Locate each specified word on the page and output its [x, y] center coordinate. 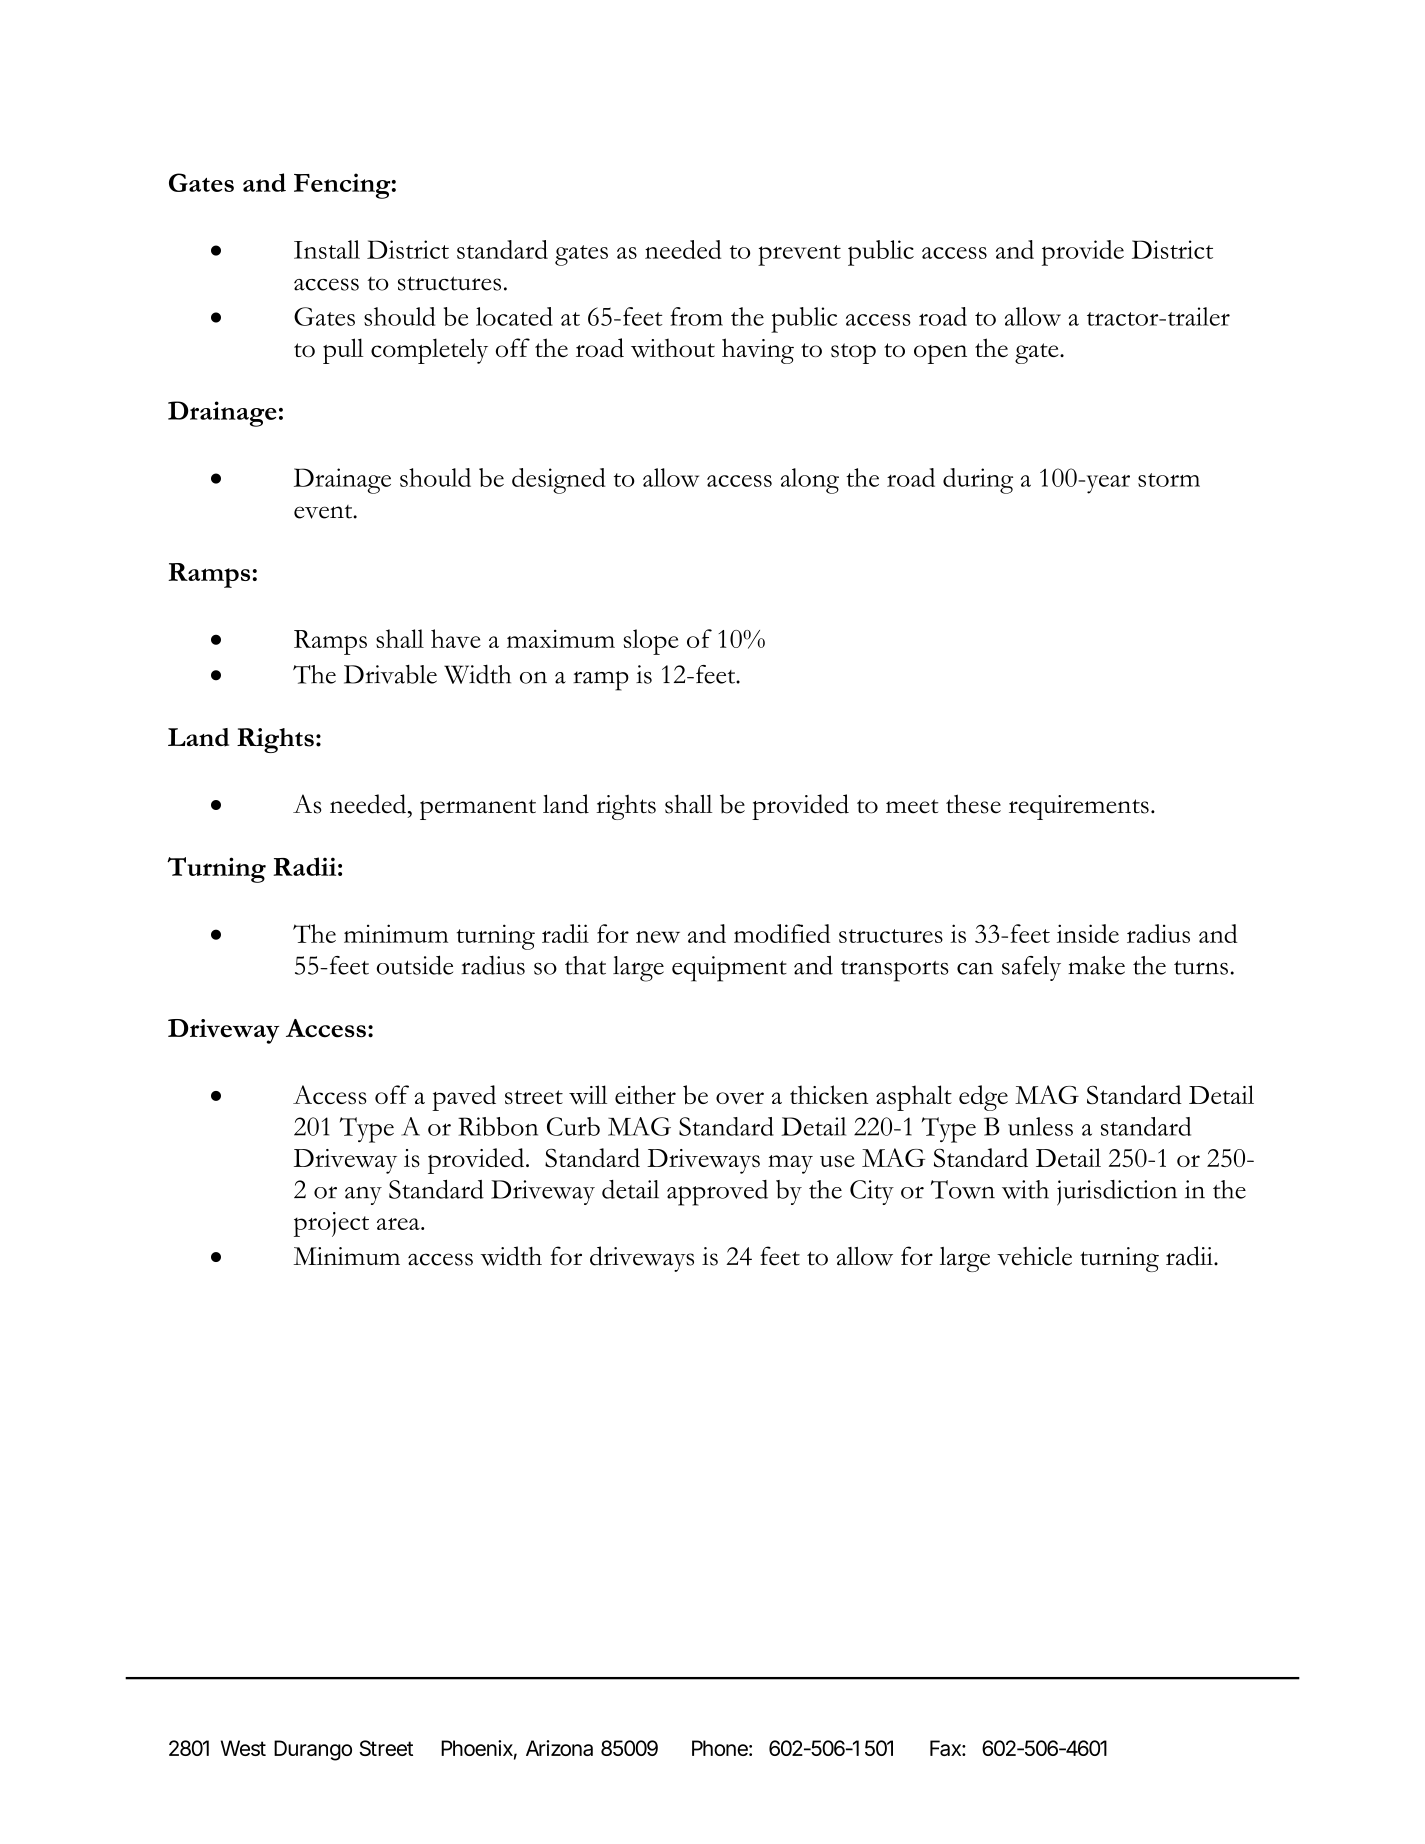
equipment [729, 969]
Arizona [559, 1748]
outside [415, 965]
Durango [313, 1750]
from [696, 316]
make [1096, 965]
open [940, 354]
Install [327, 249]
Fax [946, 1748]
